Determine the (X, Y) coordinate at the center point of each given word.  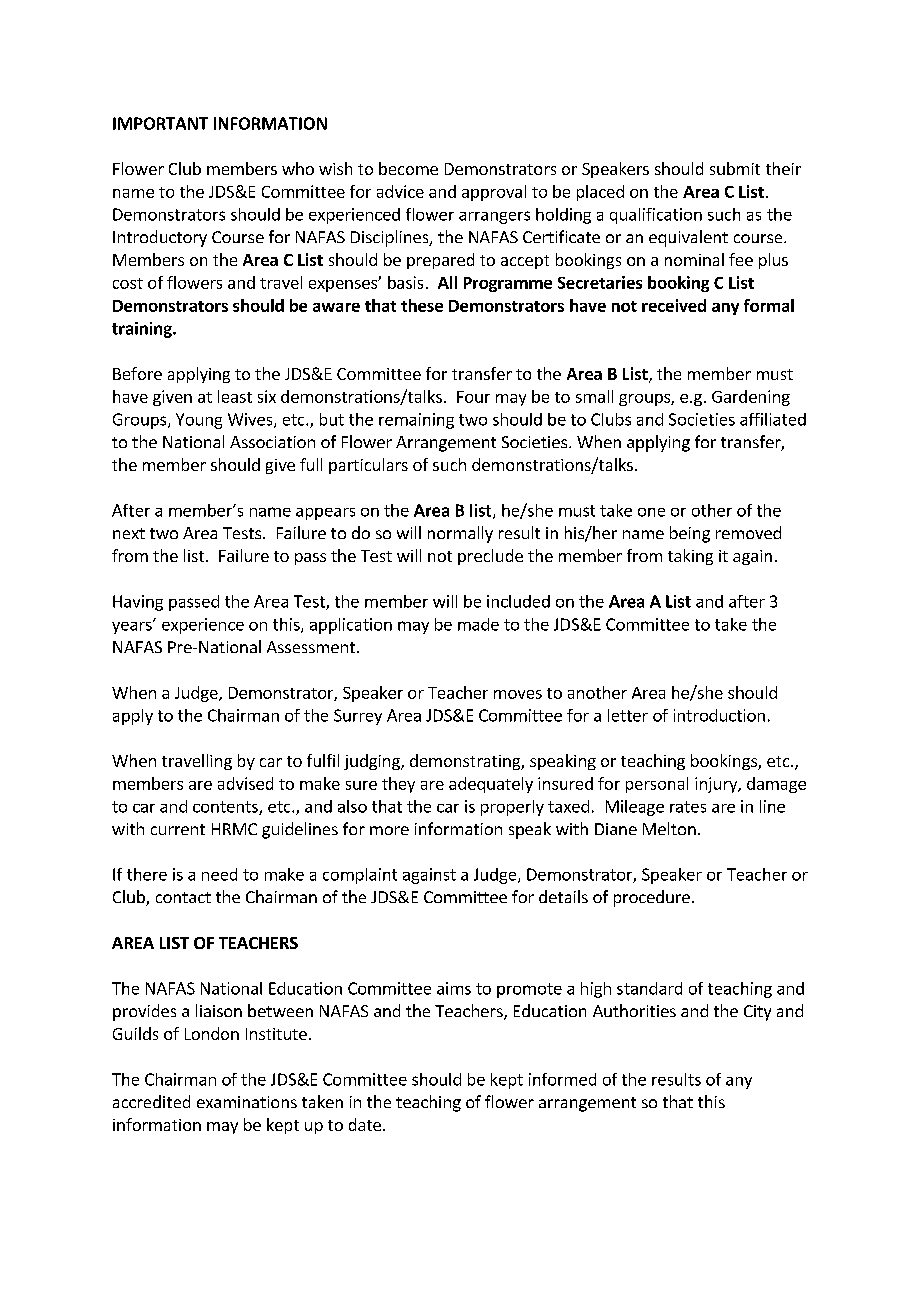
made (478, 624)
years (133, 627)
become (408, 168)
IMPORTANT (160, 123)
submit (735, 168)
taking (690, 557)
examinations (247, 1102)
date (365, 1124)
